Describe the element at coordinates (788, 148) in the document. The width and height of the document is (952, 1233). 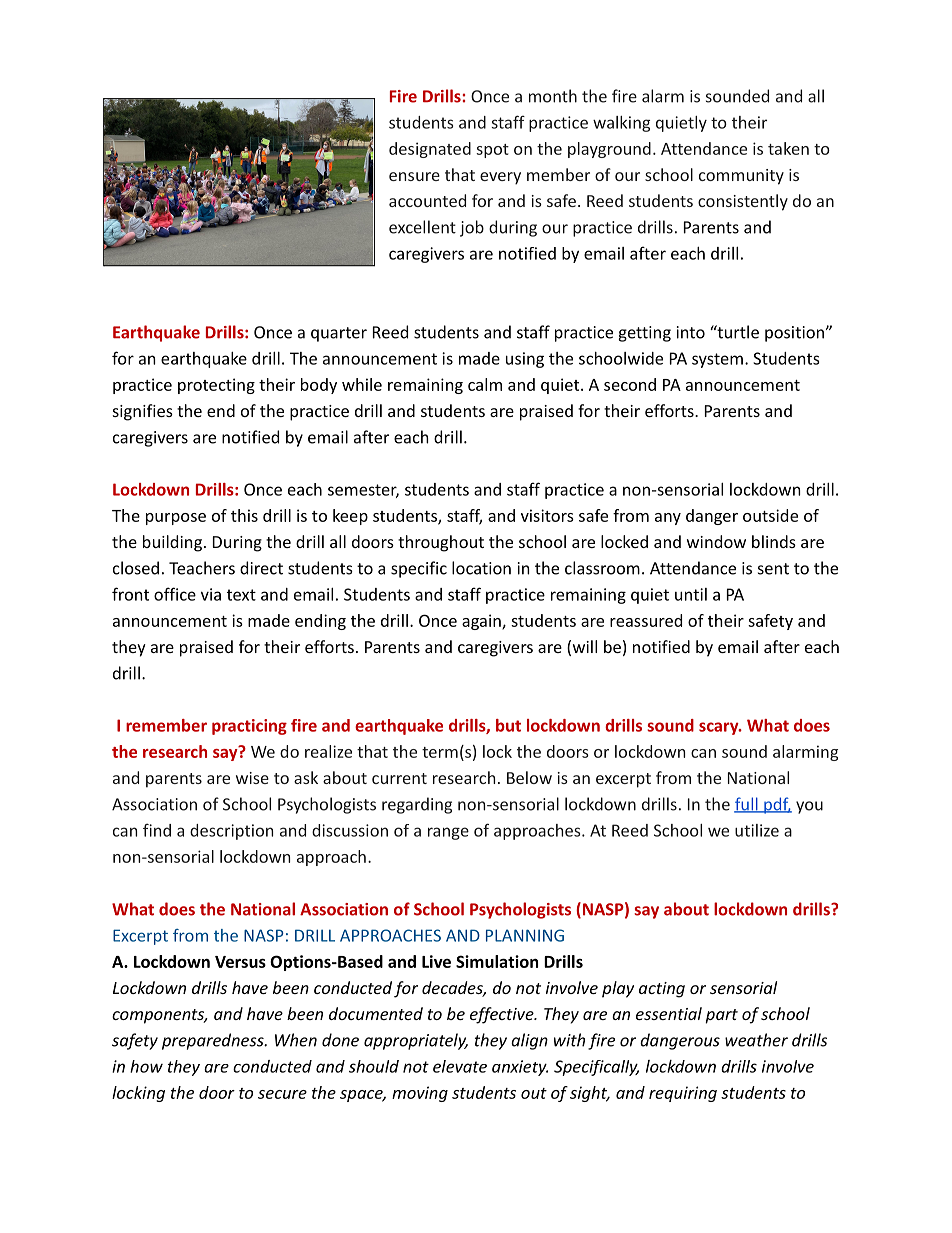
I see `taken` at that location.
